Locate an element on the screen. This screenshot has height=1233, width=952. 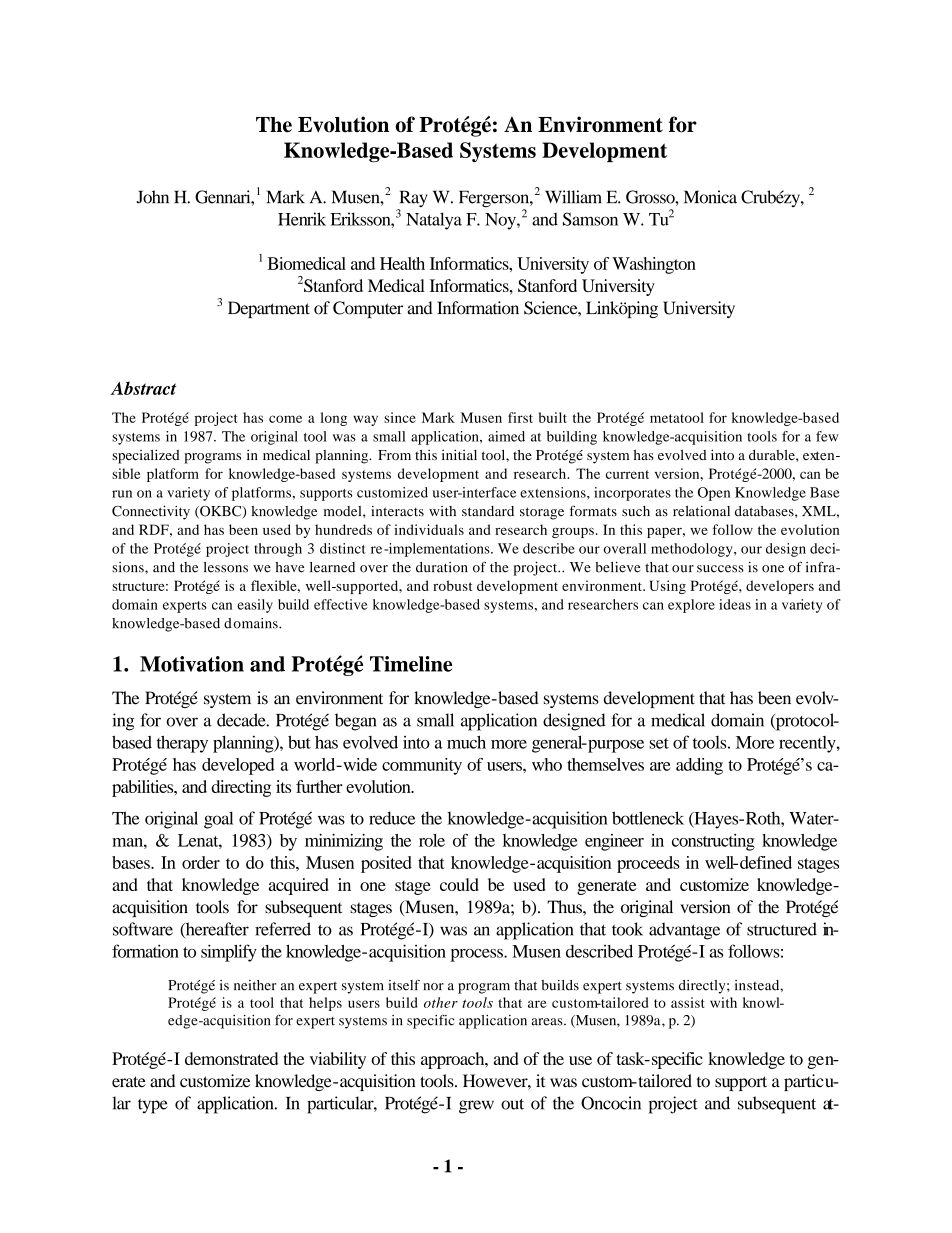
Natalya is located at coordinates (434, 221).
